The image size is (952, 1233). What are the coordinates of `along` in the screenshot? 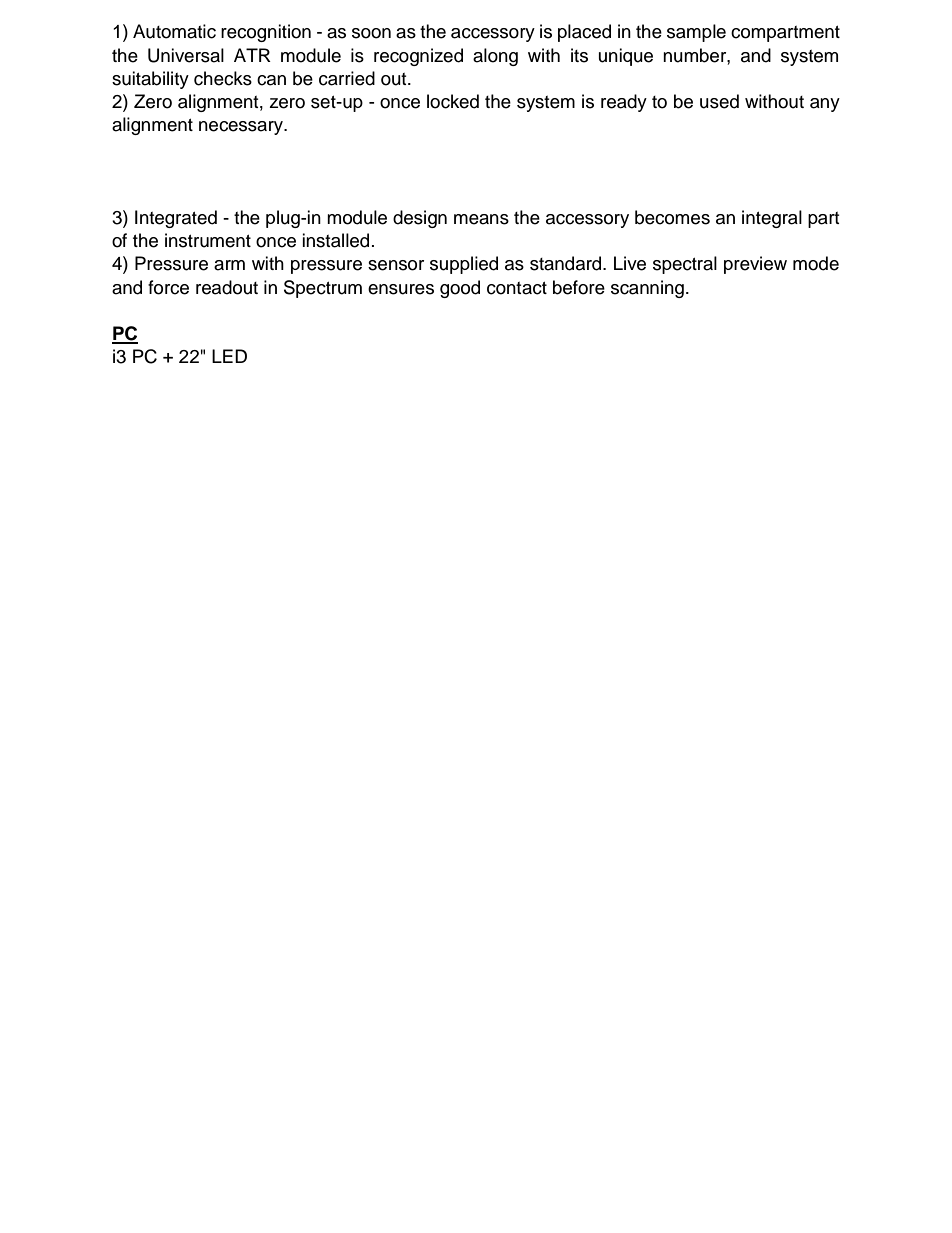 It's located at (495, 57).
